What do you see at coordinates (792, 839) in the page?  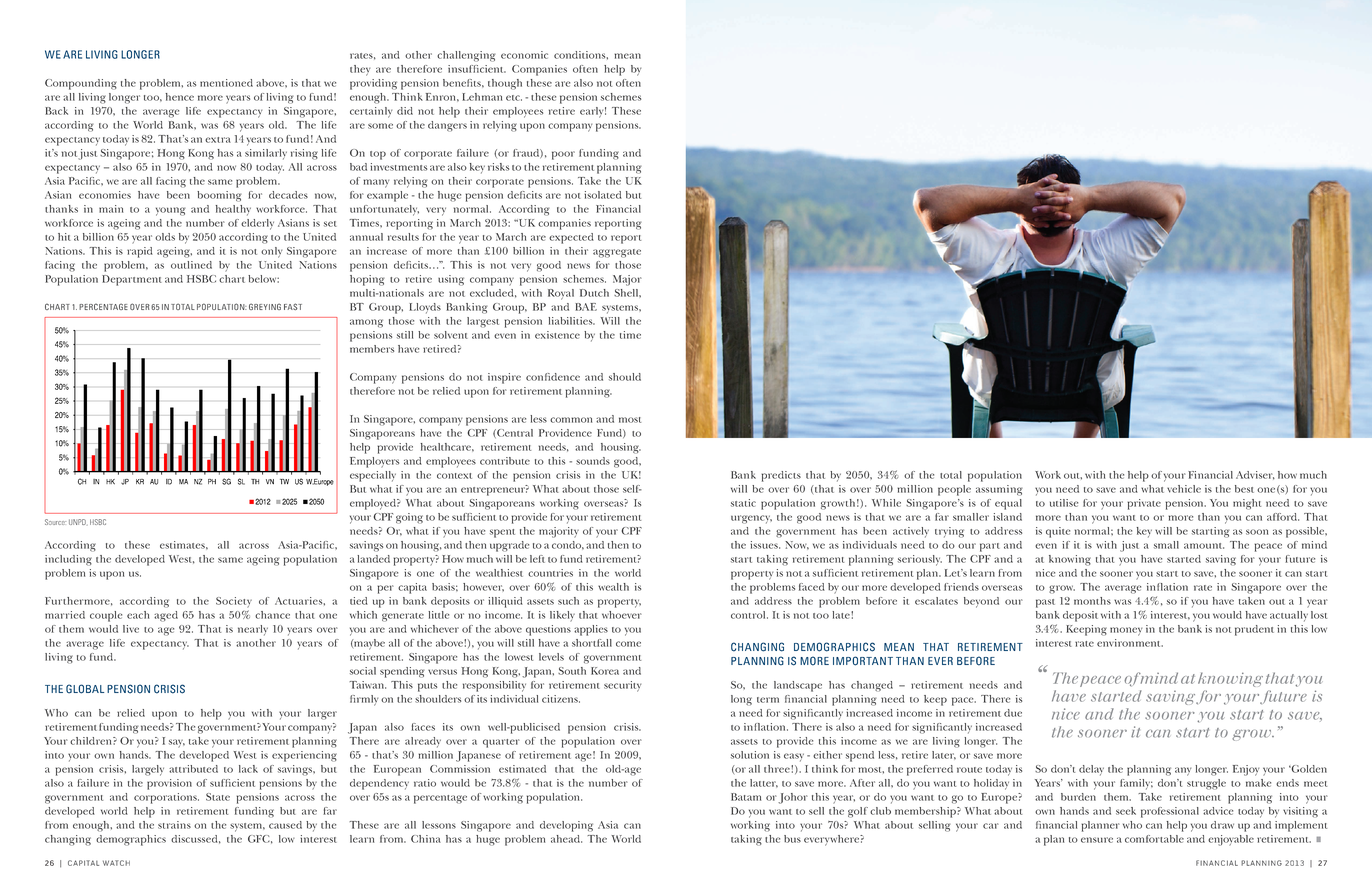 I see `bus` at bounding box center [792, 839].
